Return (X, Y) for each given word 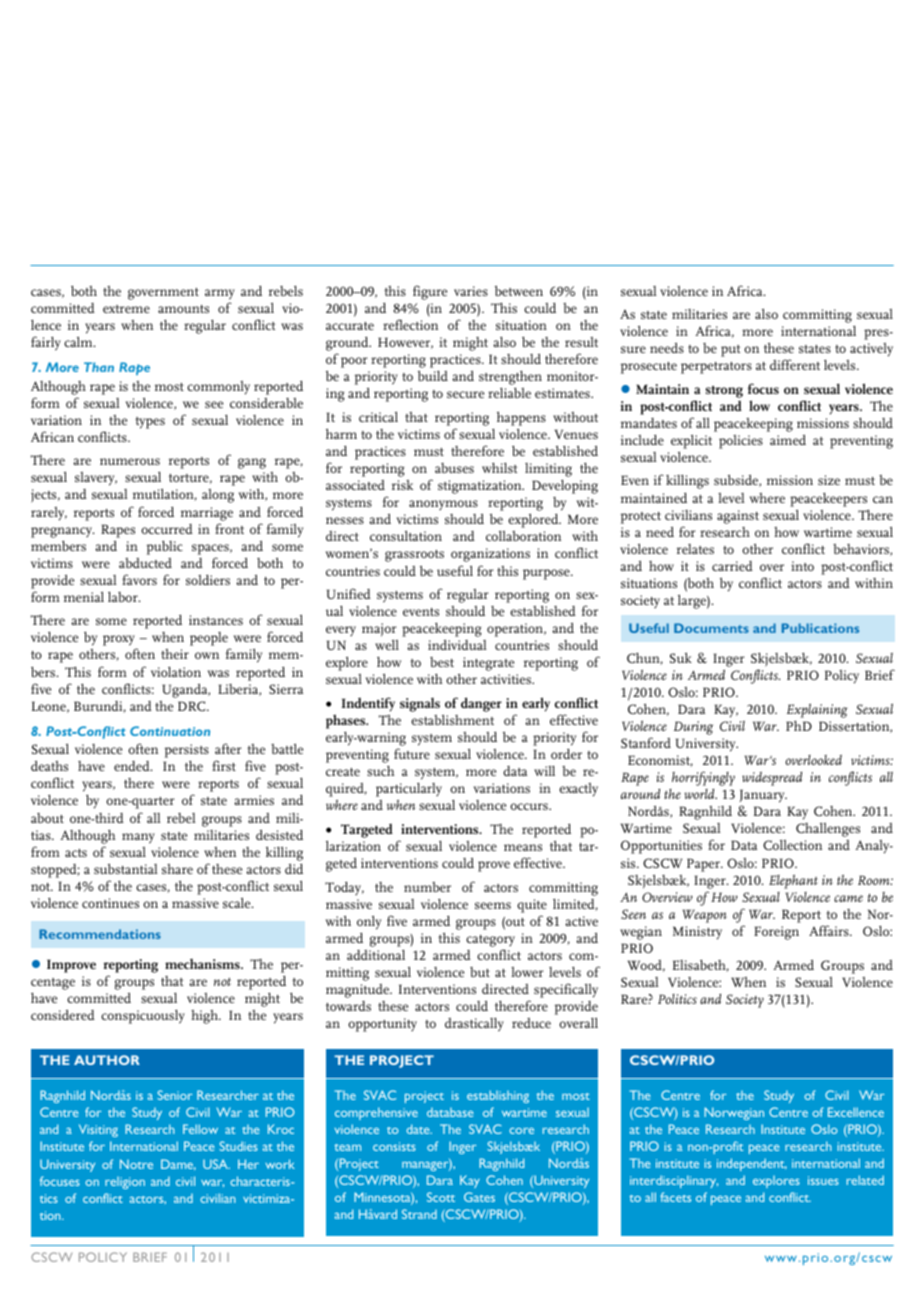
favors (139, 579)
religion (125, 1183)
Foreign (776, 933)
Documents (711, 628)
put (730, 351)
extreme (126, 309)
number (427, 887)
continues (110, 903)
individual (457, 644)
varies (471, 291)
